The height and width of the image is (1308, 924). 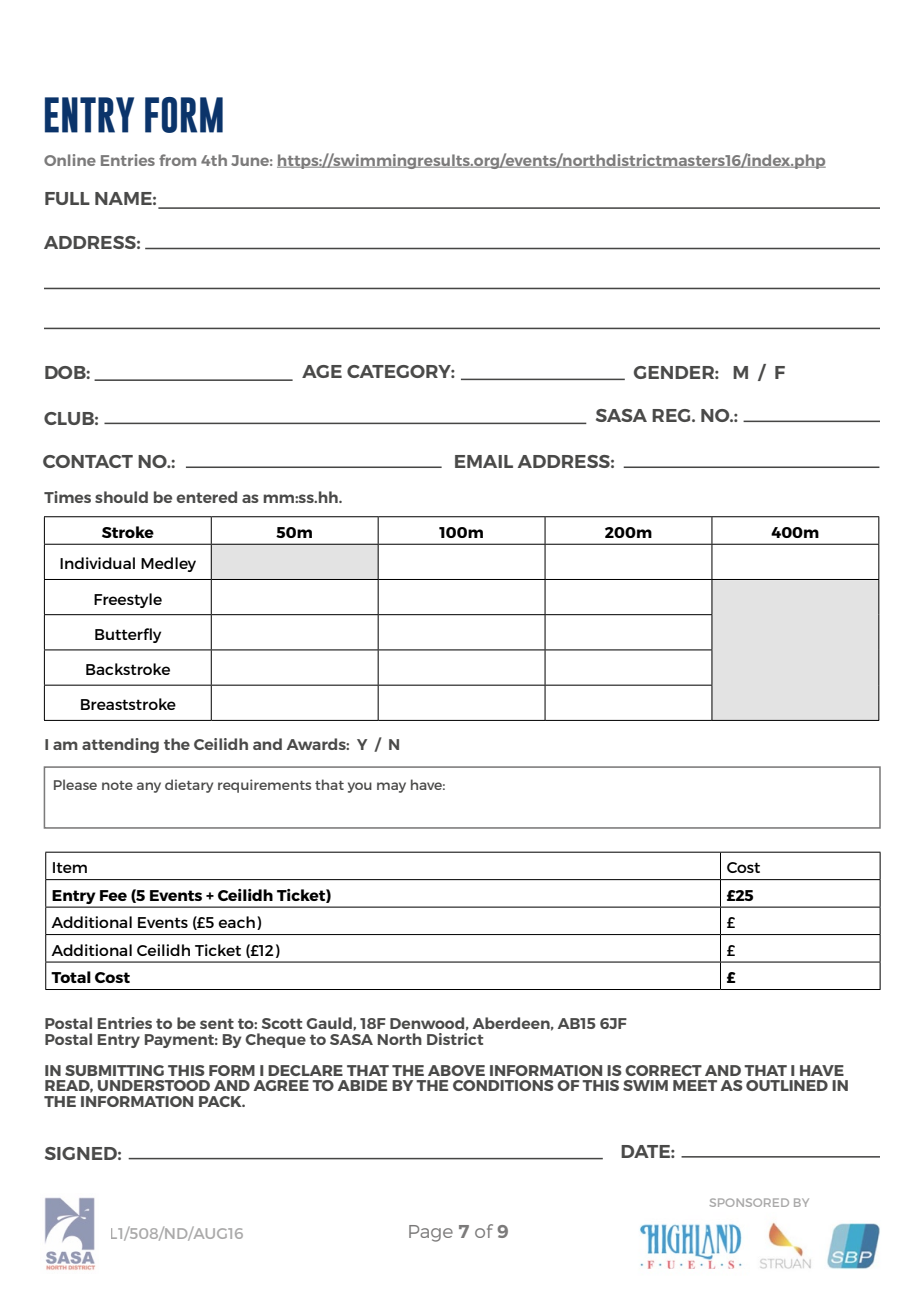 What do you see at coordinates (177, 160) in the image?
I see `from` at bounding box center [177, 160].
